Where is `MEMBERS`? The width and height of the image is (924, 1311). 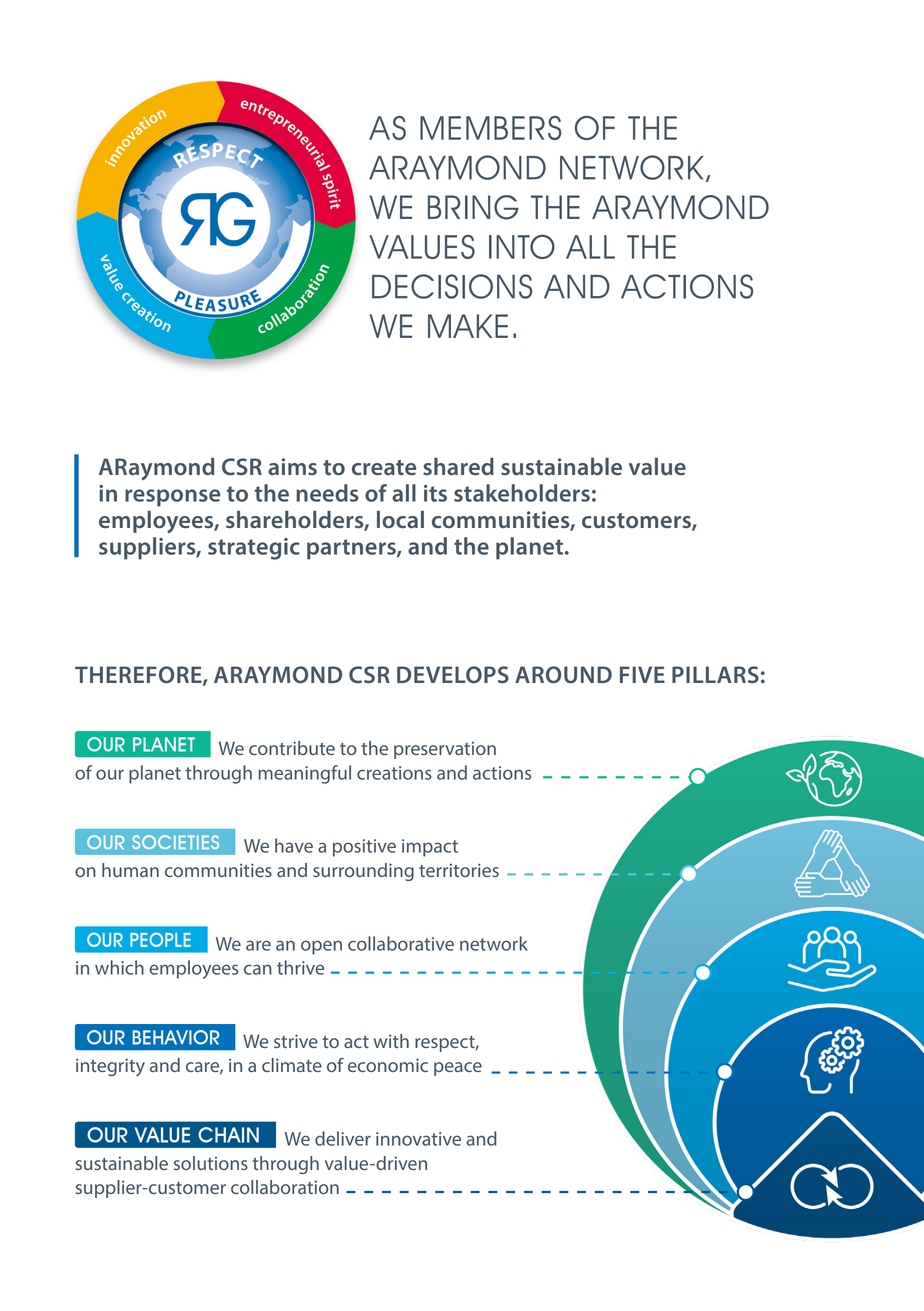
MEMBERS is located at coordinates (491, 128).
